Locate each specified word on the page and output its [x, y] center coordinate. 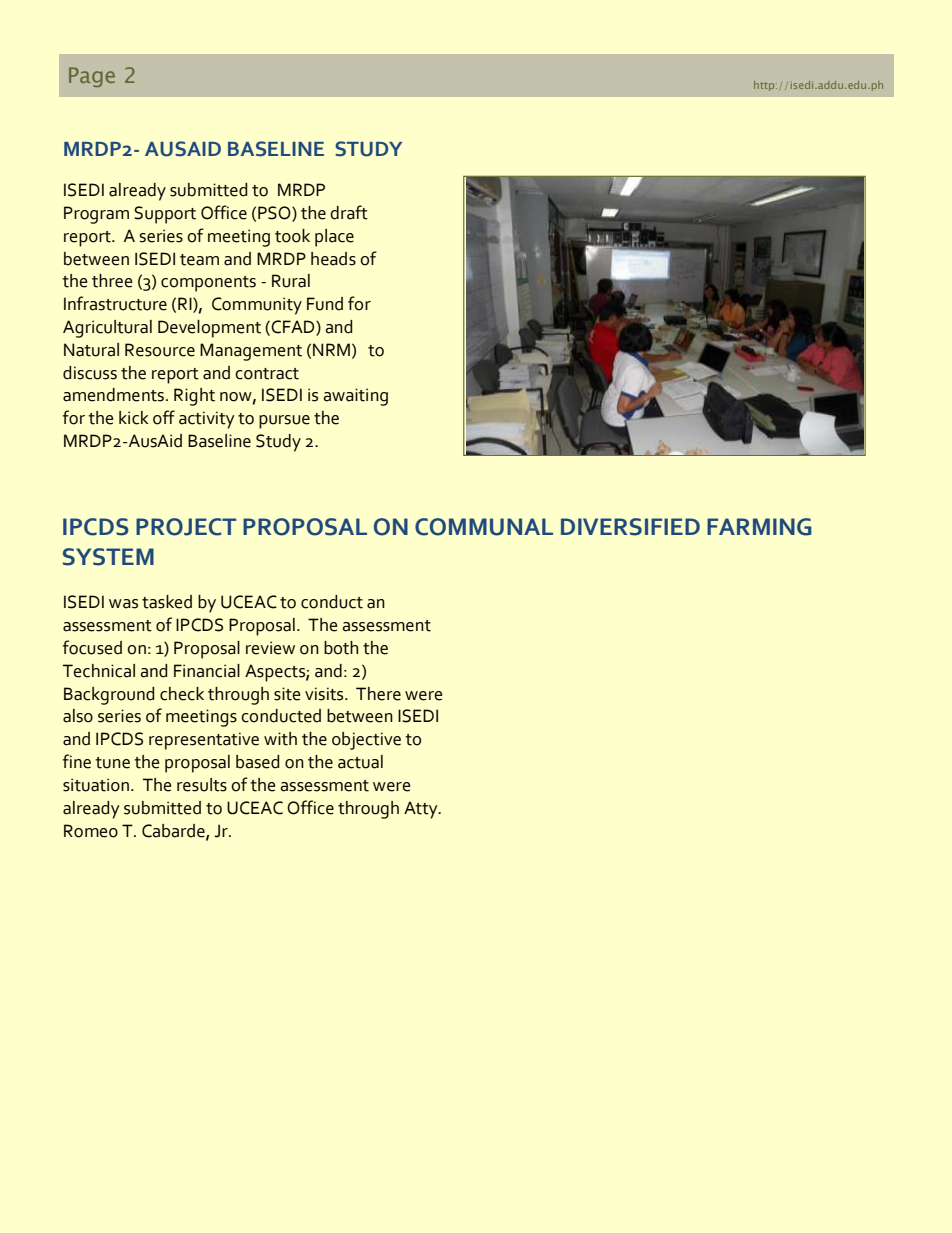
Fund [325, 304]
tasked [167, 602]
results [202, 785]
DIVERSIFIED [630, 527]
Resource [160, 350]
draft [349, 212]
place [334, 238]
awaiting [355, 397]
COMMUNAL [484, 527]
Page [92, 77]
